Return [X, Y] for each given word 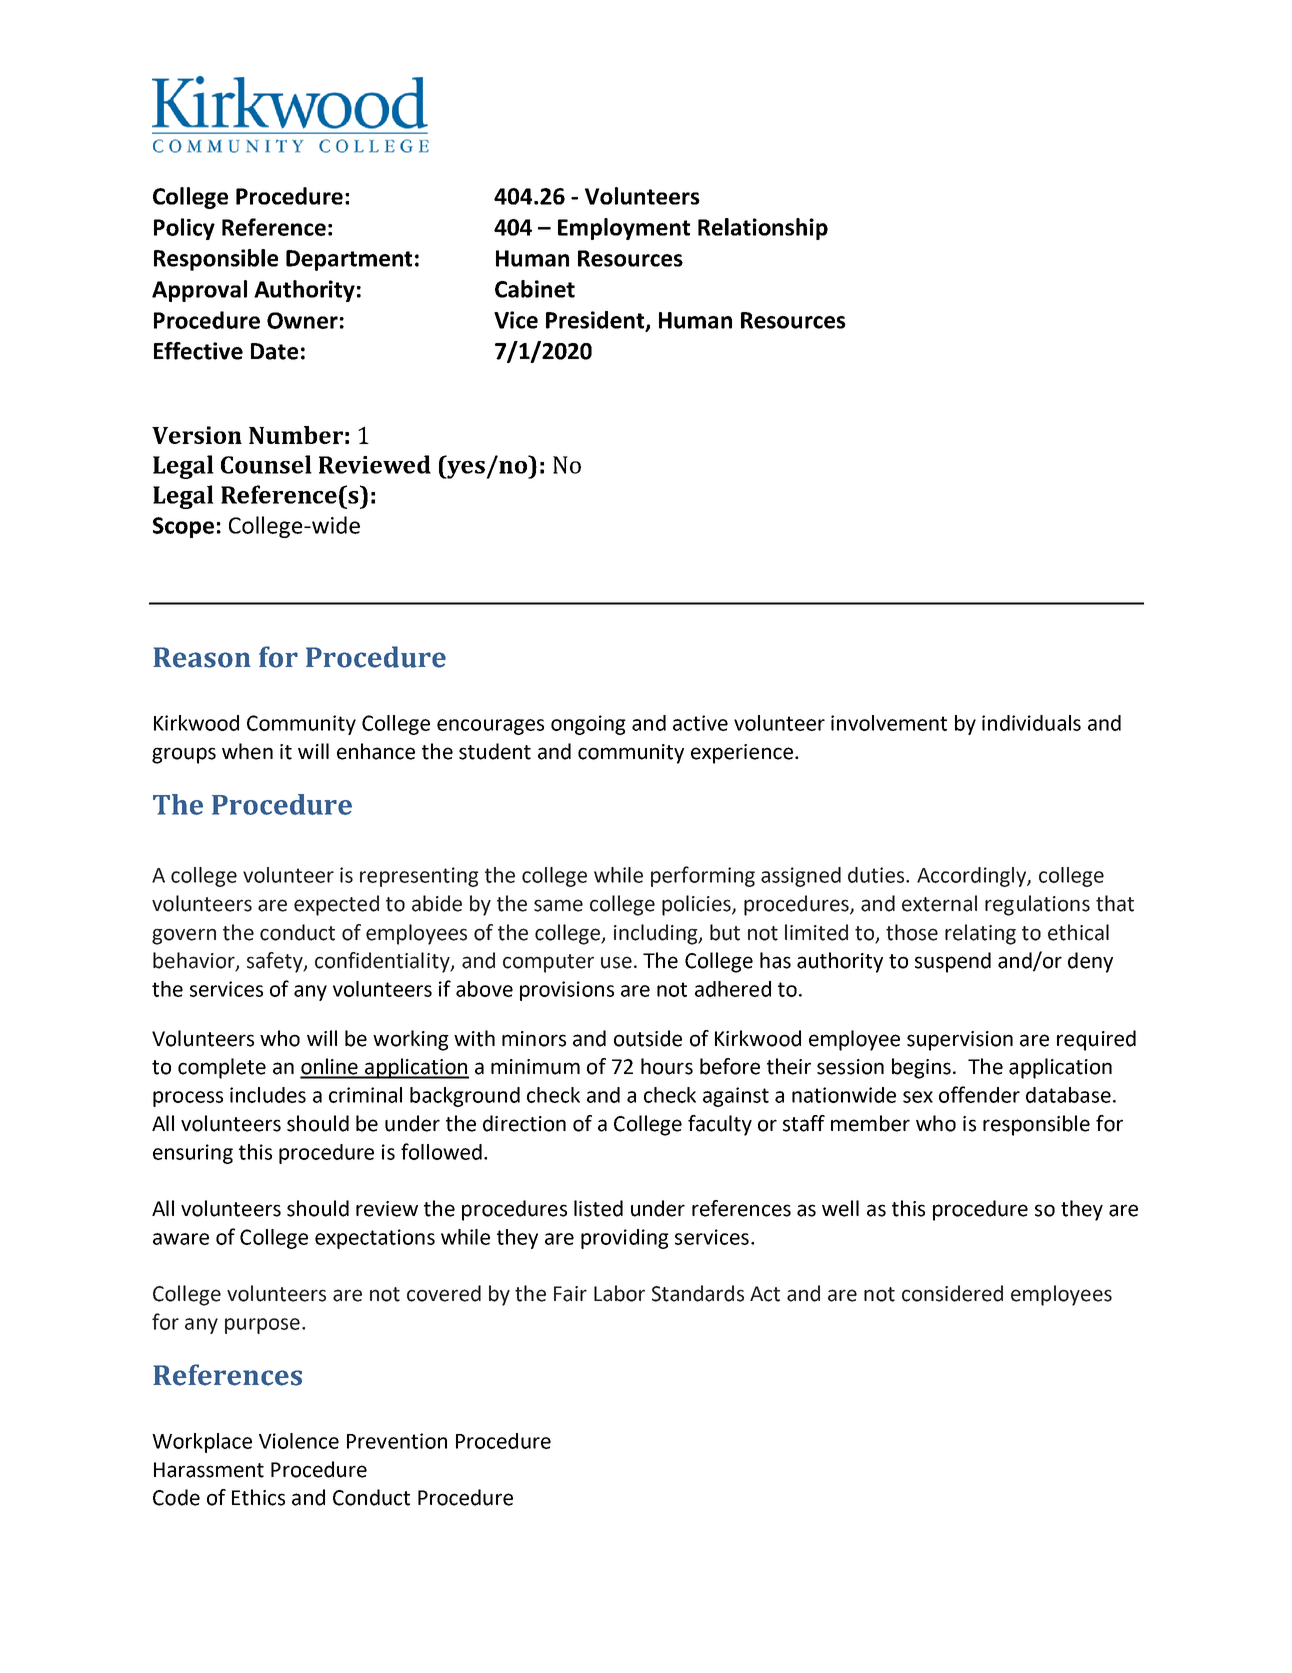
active [700, 723]
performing [703, 876]
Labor [619, 1293]
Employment [624, 229]
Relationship [763, 229]
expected [336, 905]
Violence [299, 1441]
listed [598, 1208]
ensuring [193, 1154]
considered [952, 1293]
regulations [1037, 905]
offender [979, 1094]
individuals [1031, 723]
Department [349, 260]
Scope [183, 527]
